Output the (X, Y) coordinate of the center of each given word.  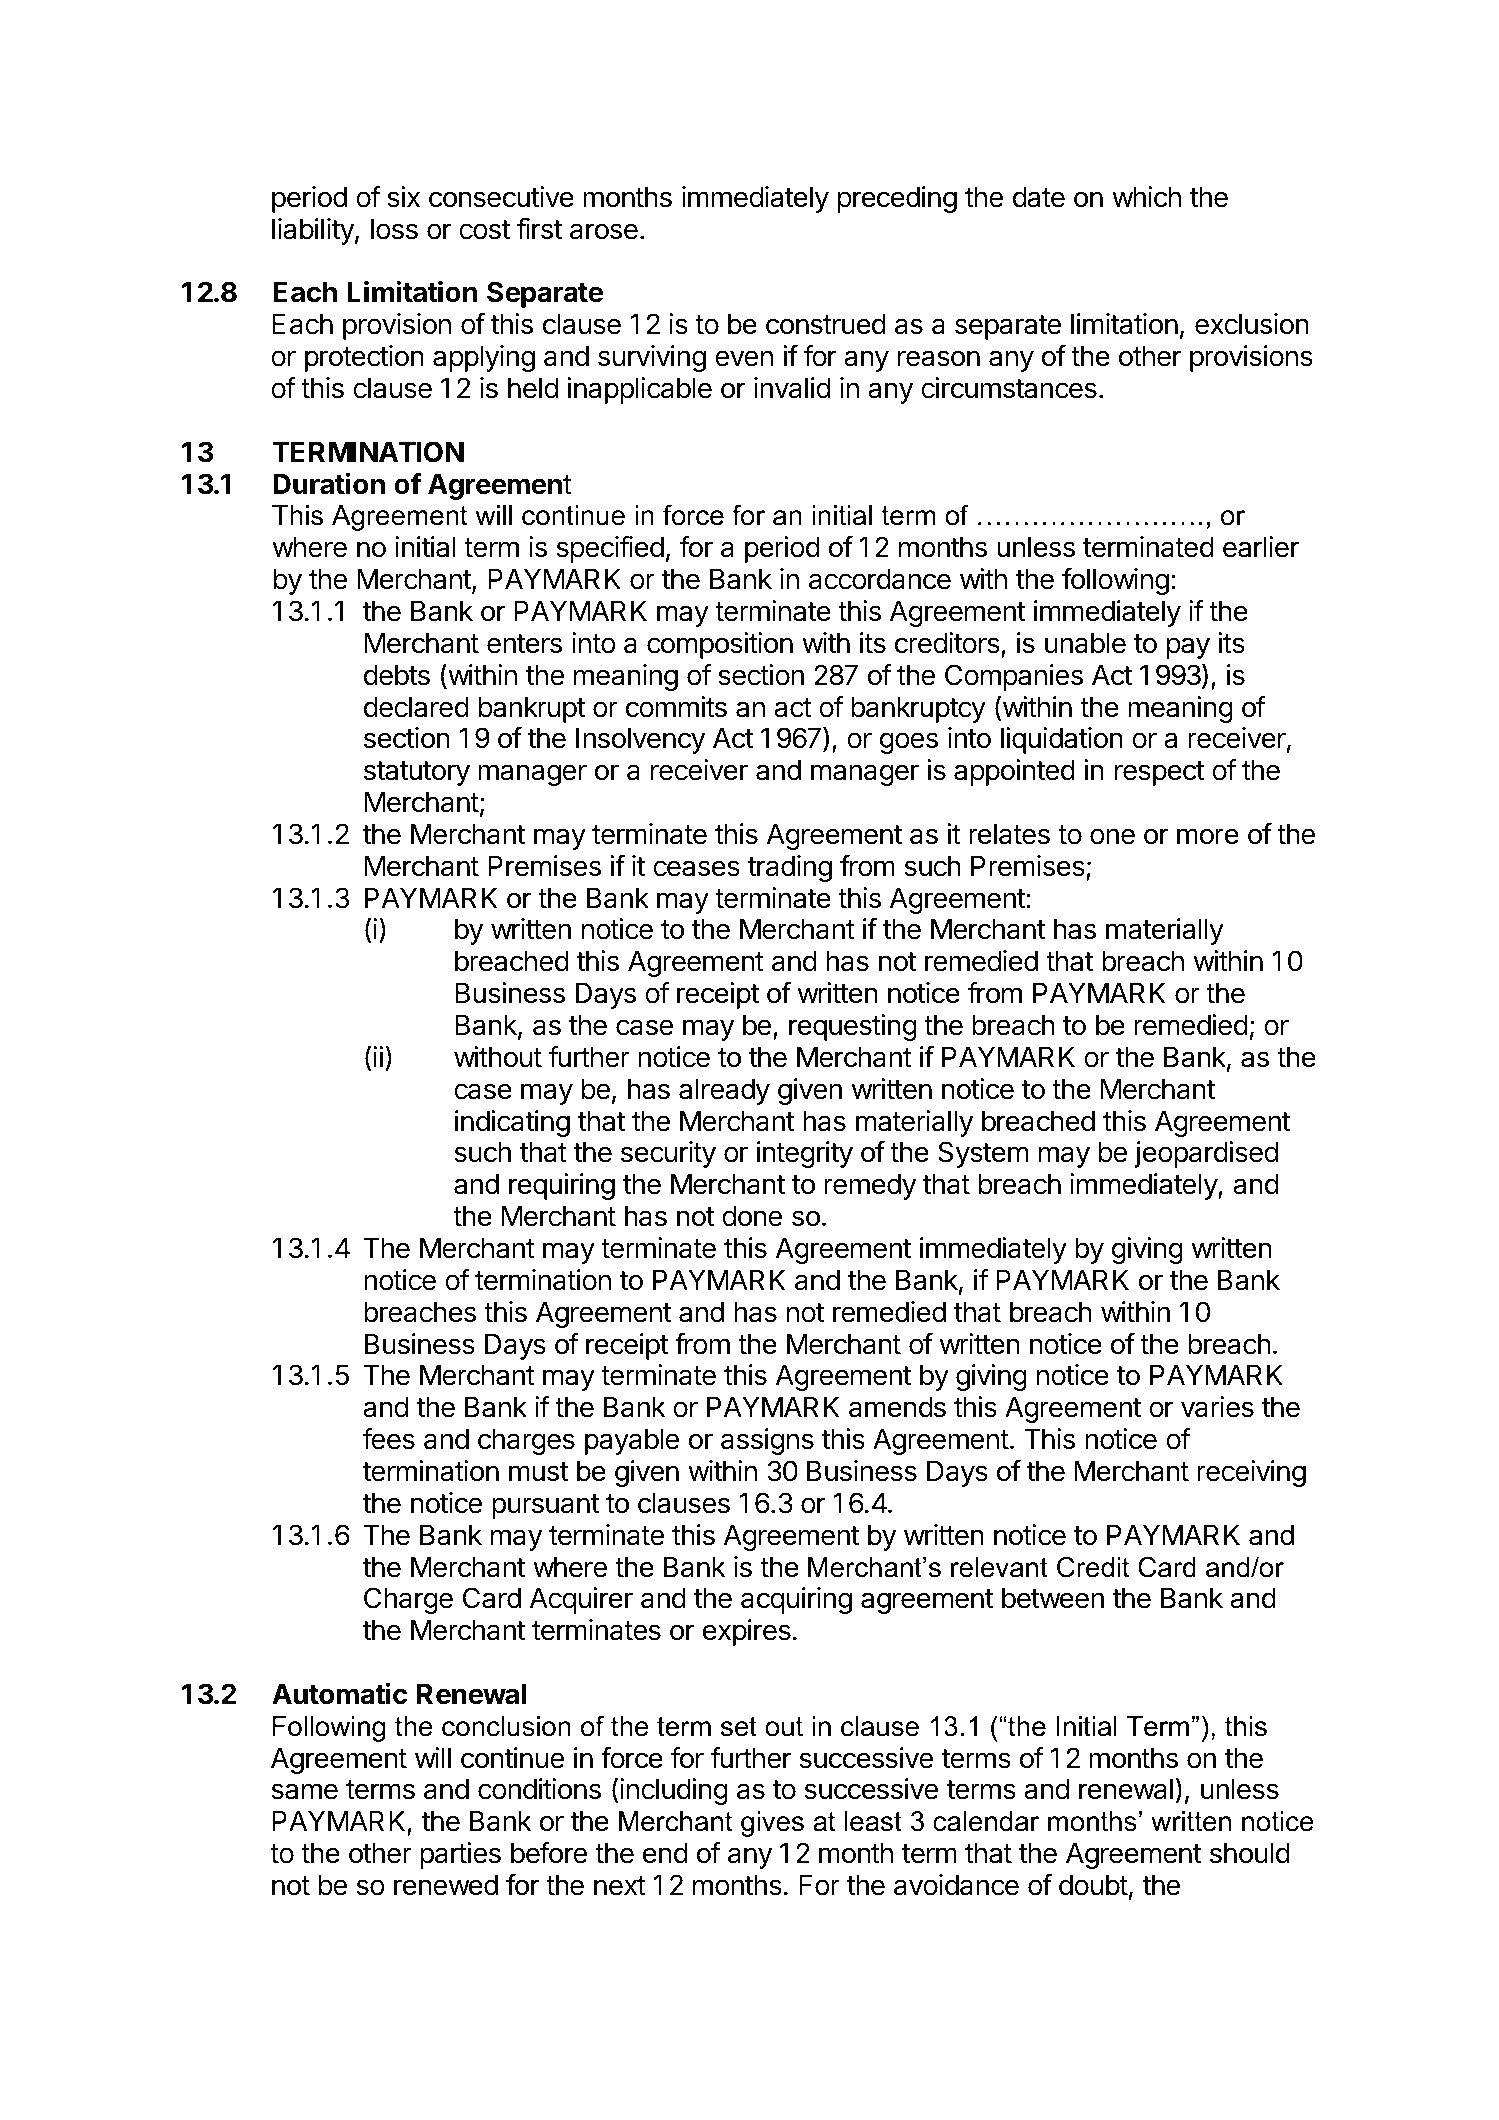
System (983, 1154)
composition (720, 645)
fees (388, 1439)
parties (460, 1855)
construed (826, 324)
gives (772, 1824)
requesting (853, 1027)
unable (1085, 643)
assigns (767, 1441)
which (1146, 197)
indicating (512, 1123)
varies (1217, 1407)
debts (397, 675)
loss (394, 229)
